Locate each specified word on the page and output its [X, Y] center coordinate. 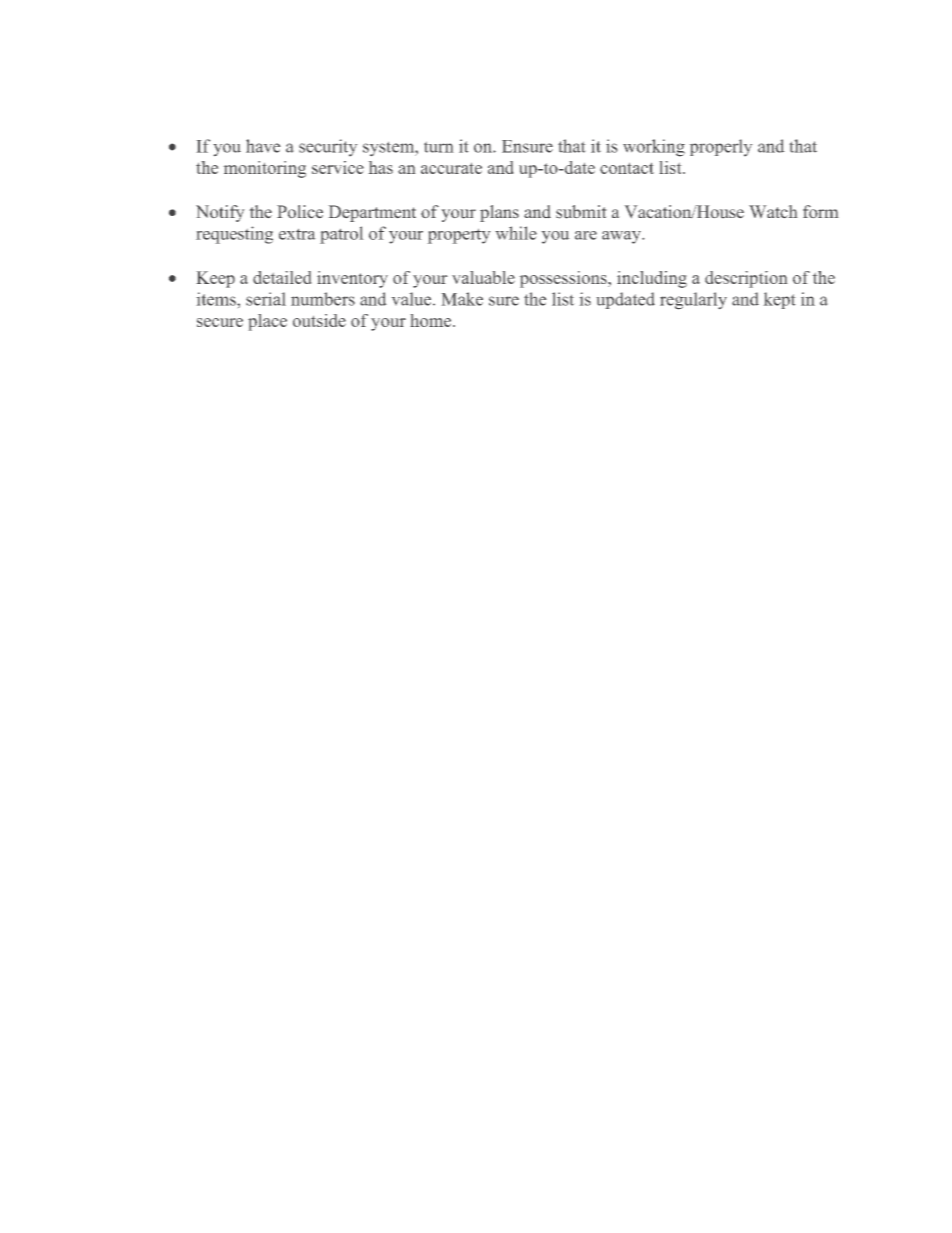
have [263, 146]
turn [438, 147]
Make [462, 299]
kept [779, 300]
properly [721, 147]
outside [319, 320]
